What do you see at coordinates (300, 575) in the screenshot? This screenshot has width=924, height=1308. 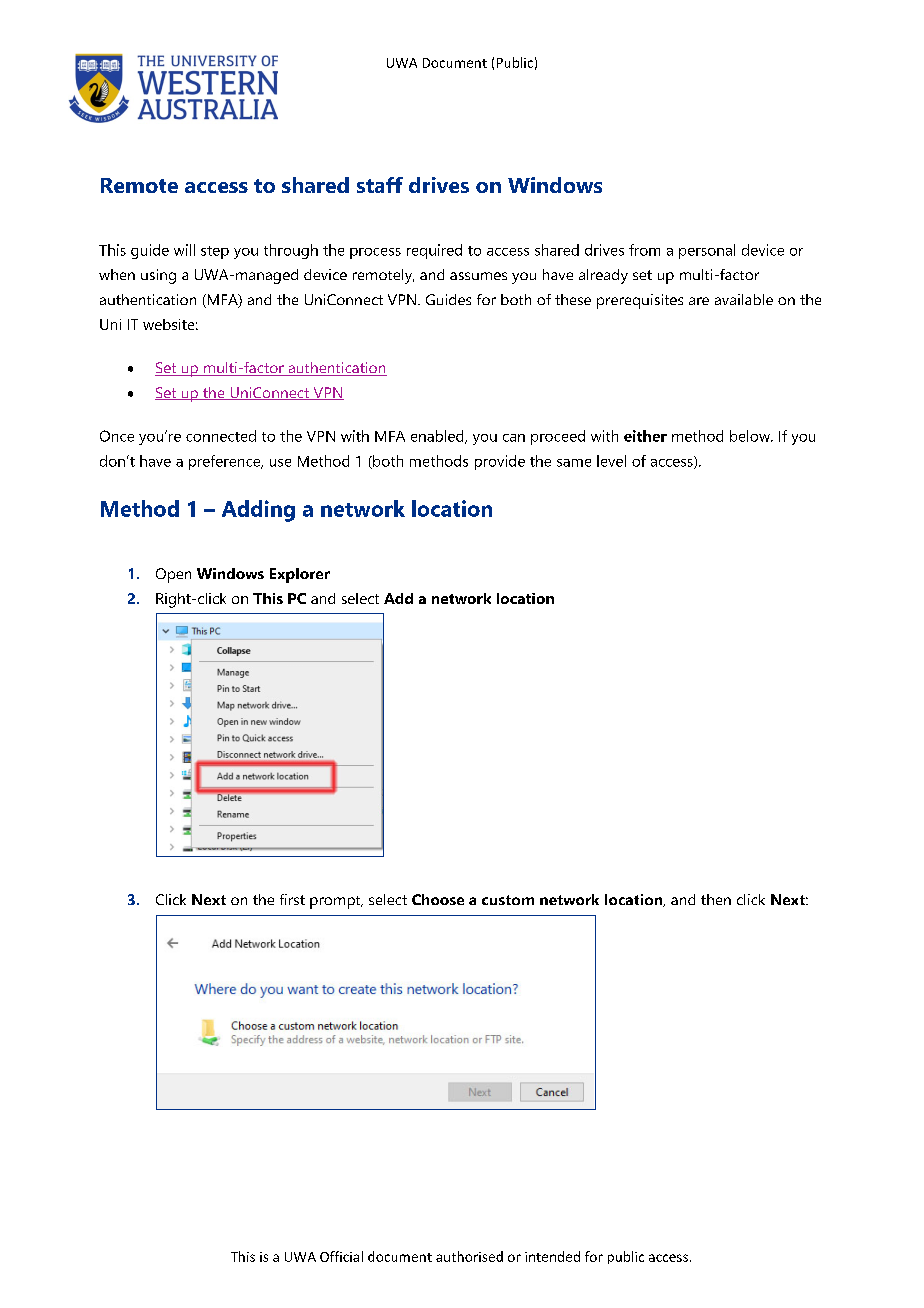 I see `Explorer` at bounding box center [300, 575].
